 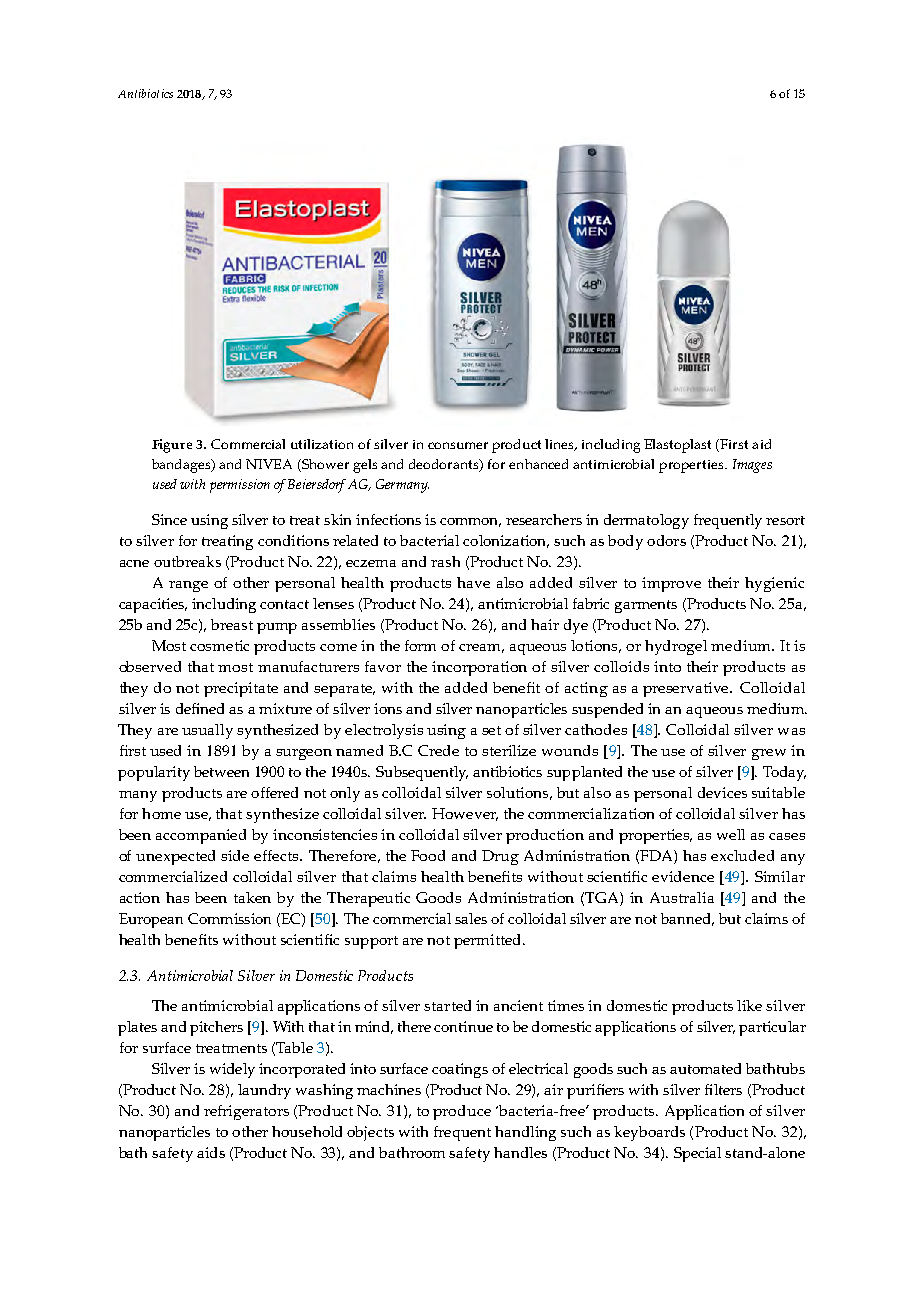 I want to click on aids, so click(x=211, y=1152).
